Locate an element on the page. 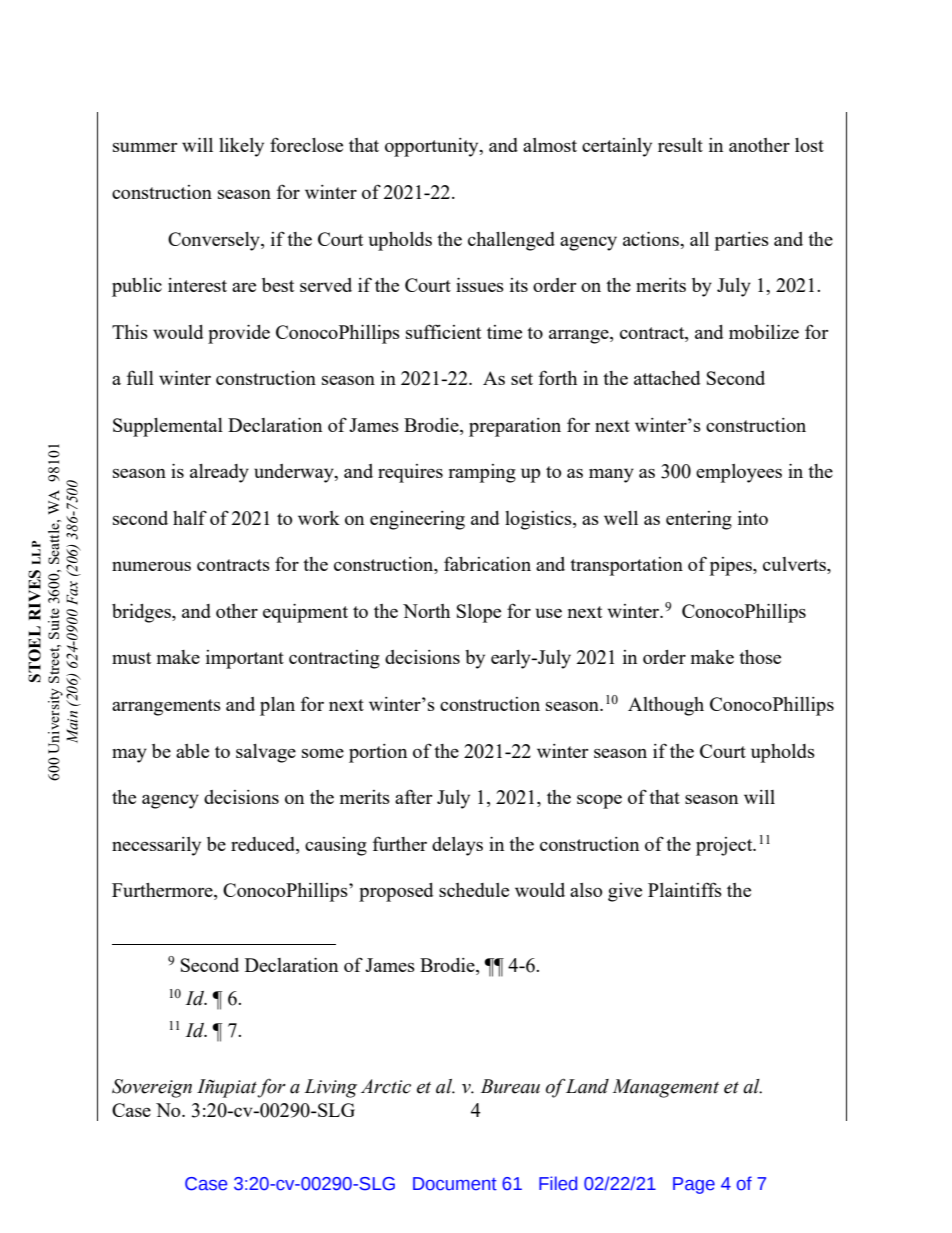 The image size is (952, 1233). preparation is located at coordinates (515, 427).
